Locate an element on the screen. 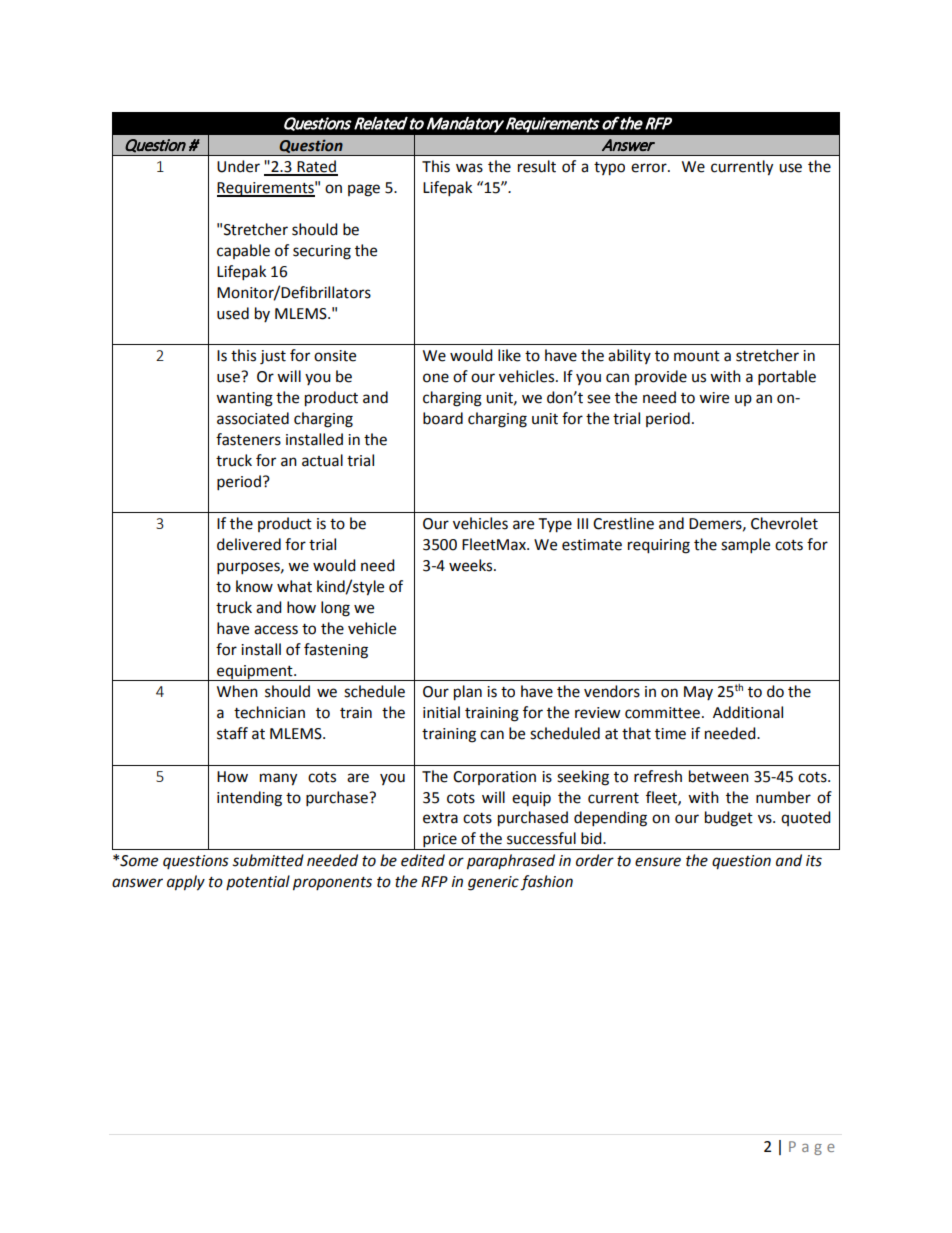  access is located at coordinates (276, 630).
